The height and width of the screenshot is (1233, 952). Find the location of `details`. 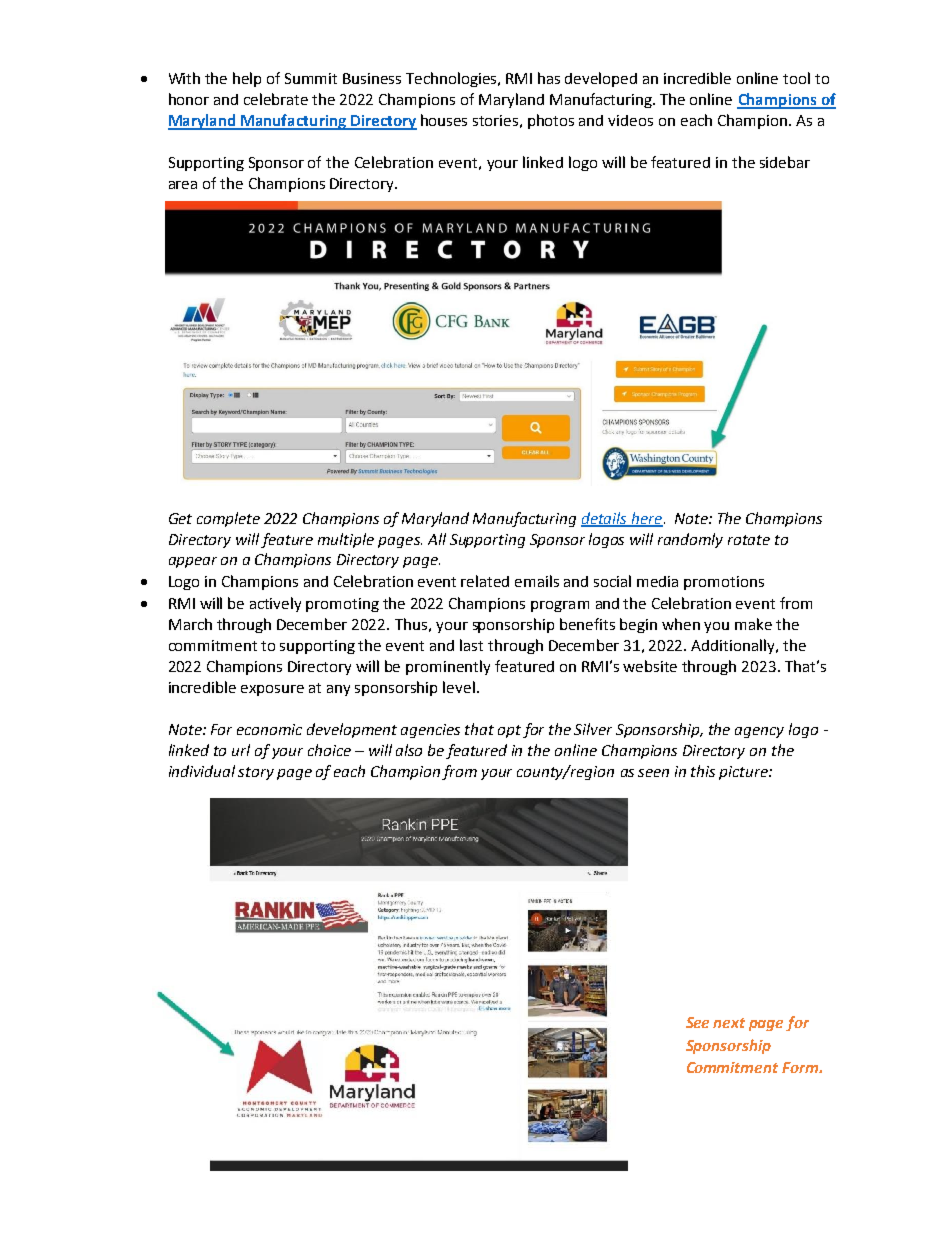

details is located at coordinates (605, 519).
